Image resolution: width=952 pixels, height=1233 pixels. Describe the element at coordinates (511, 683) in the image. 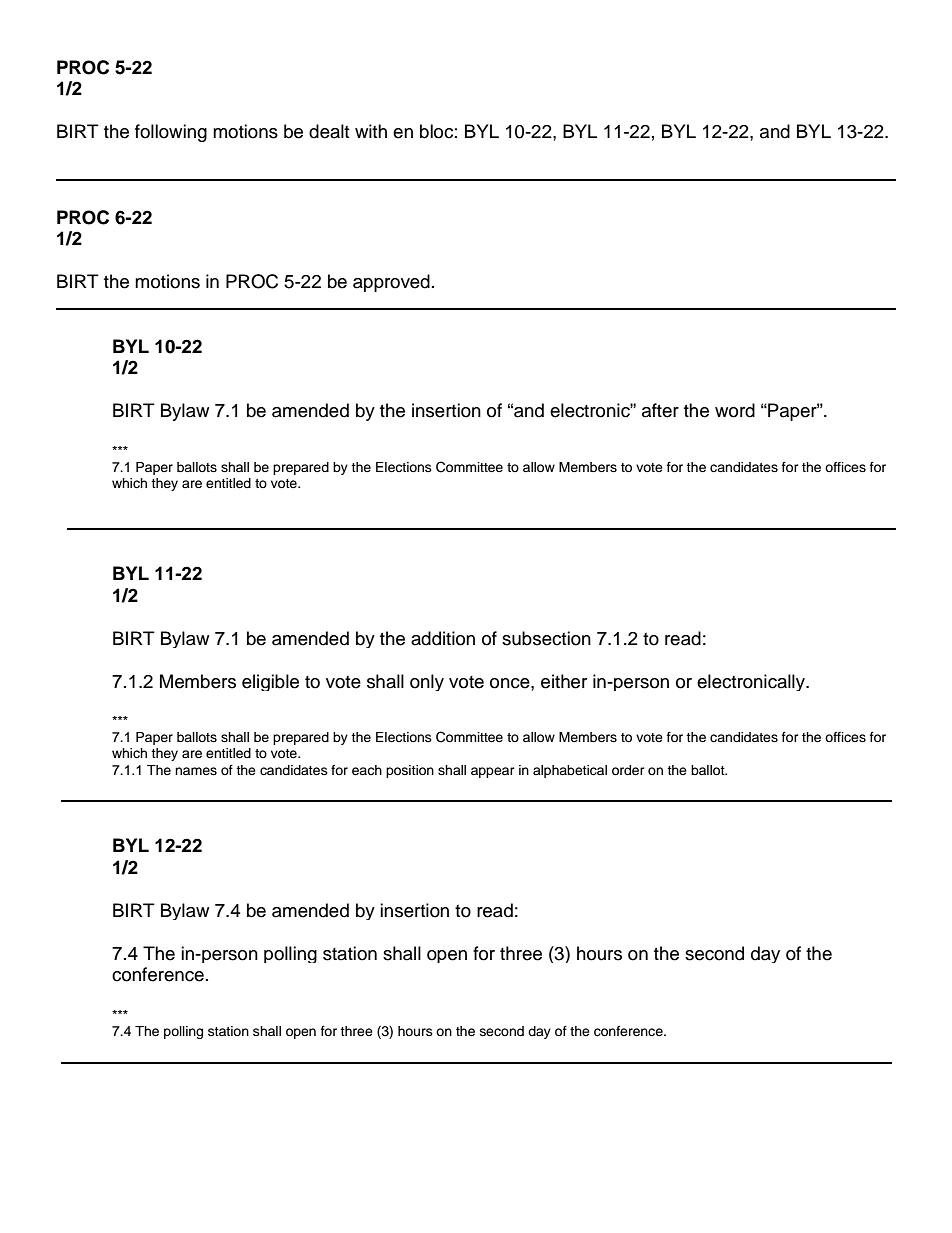

I see `once` at that location.
